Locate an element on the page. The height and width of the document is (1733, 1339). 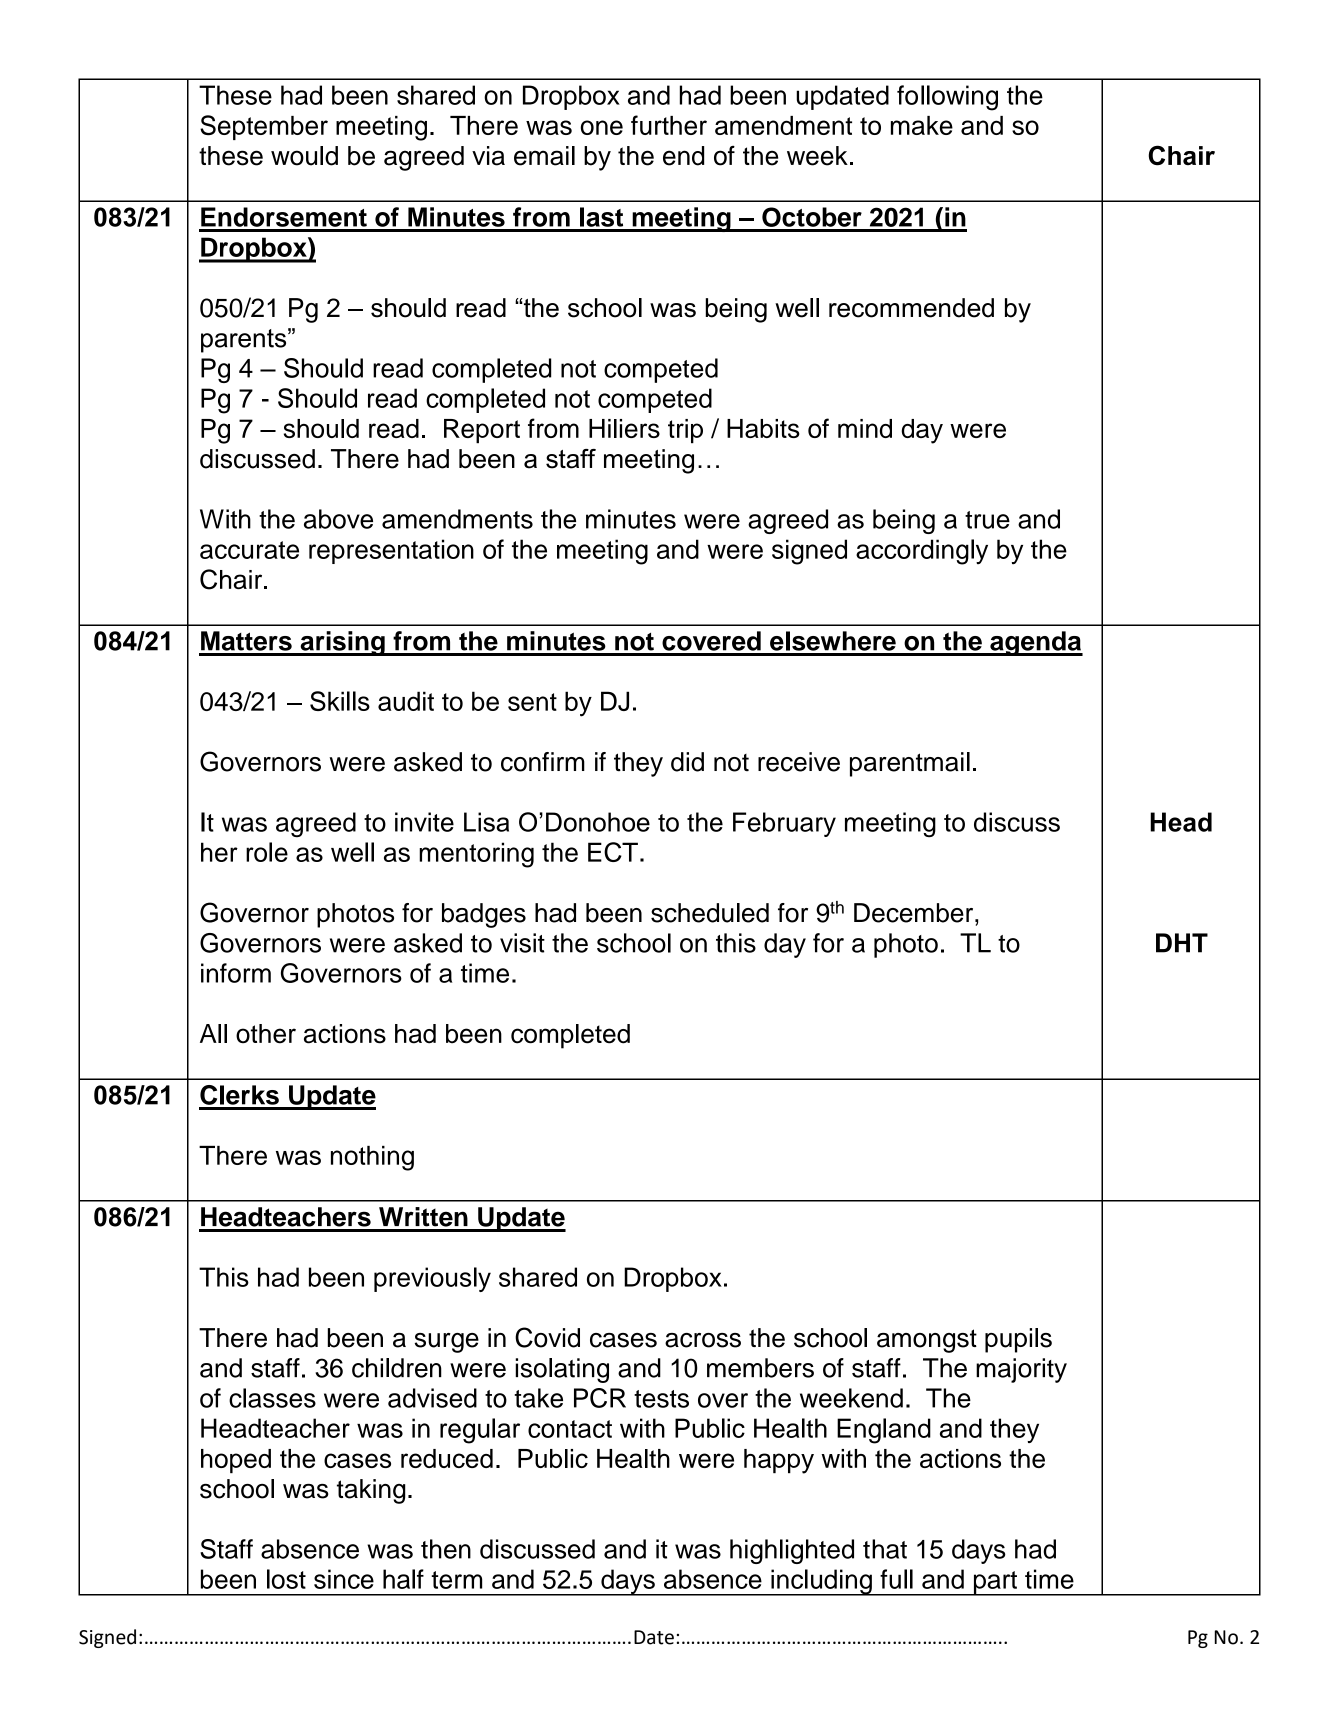
highlighted is located at coordinates (792, 1551).
